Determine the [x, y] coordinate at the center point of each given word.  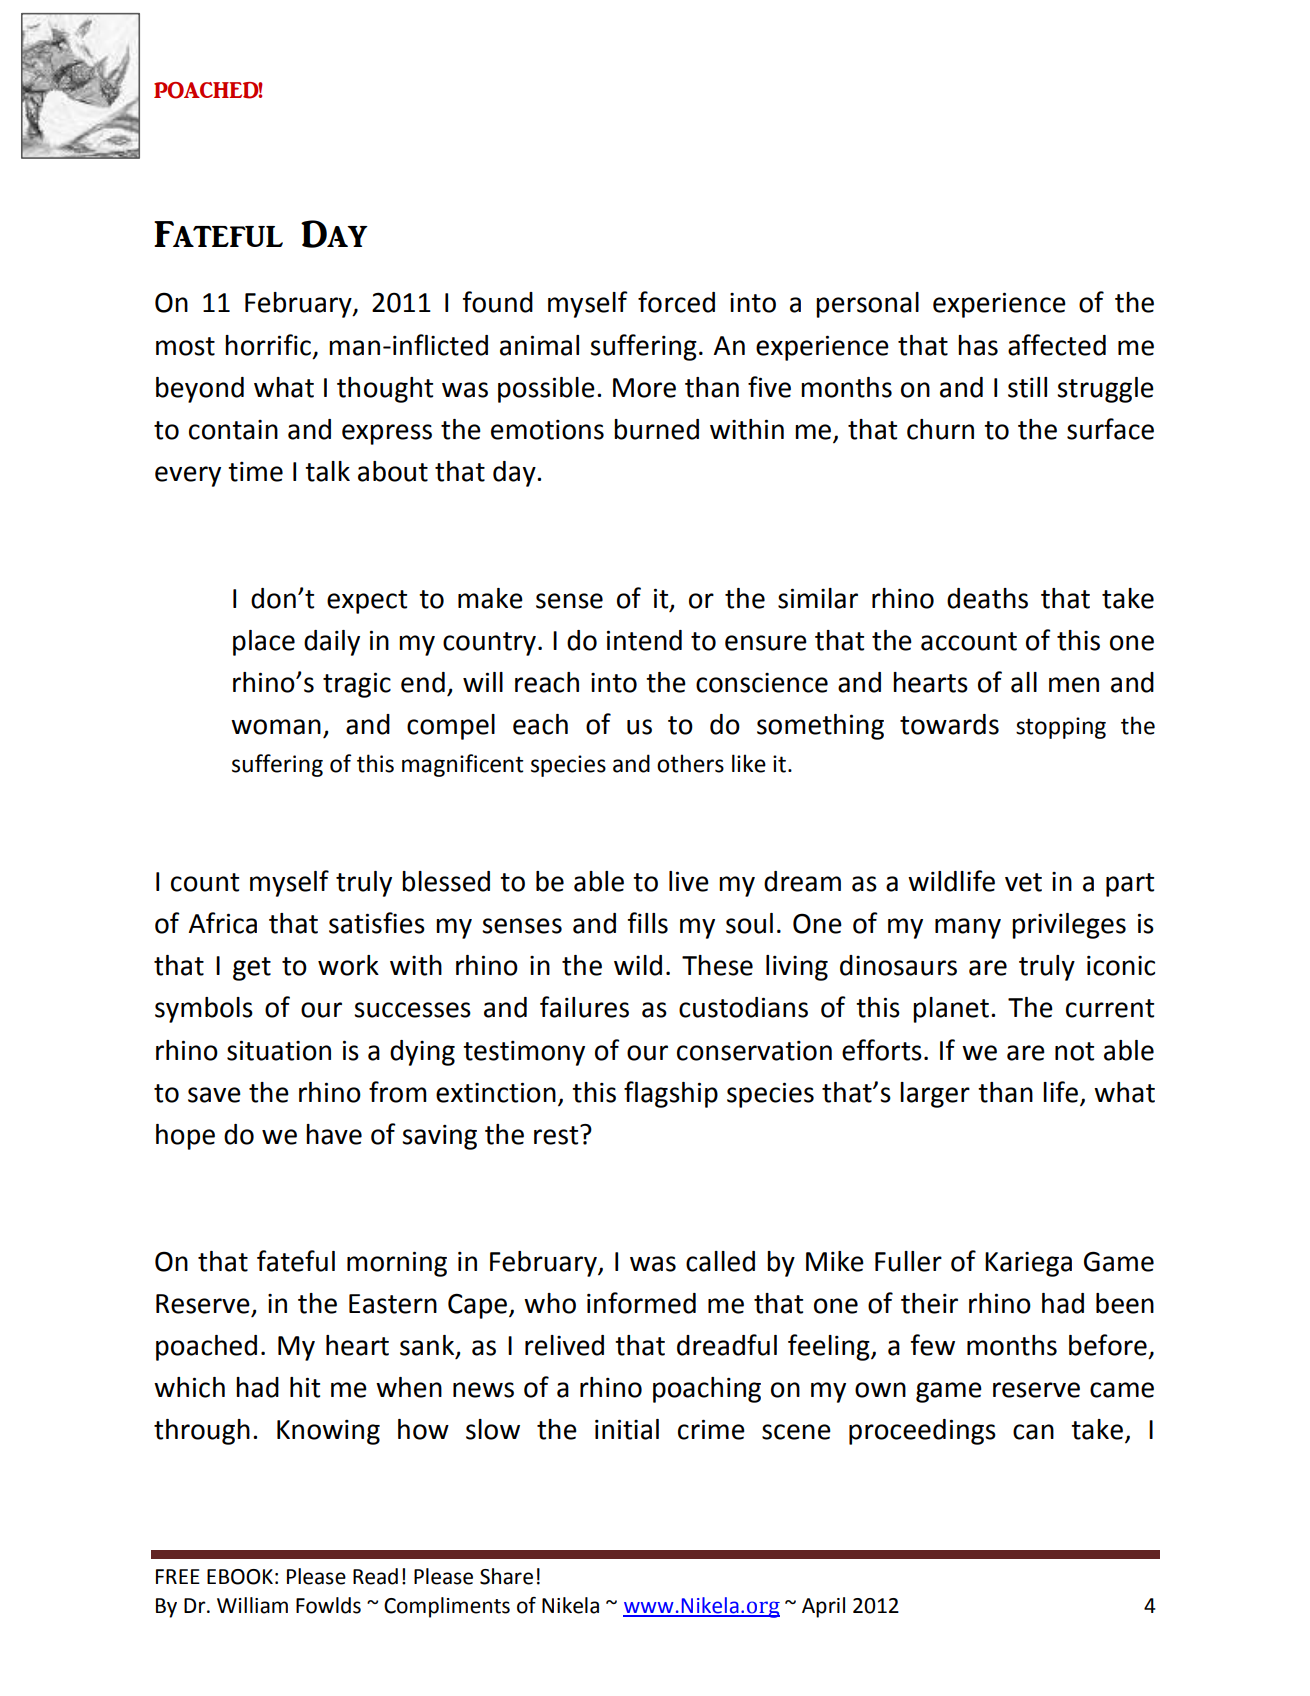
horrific [268, 345]
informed [641, 1303]
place [264, 643]
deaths [987, 598]
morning [397, 1264]
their [929, 1303]
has [978, 345]
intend [644, 640]
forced [676, 302]
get [252, 969]
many [968, 928]
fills [648, 923]
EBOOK [240, 1577]
